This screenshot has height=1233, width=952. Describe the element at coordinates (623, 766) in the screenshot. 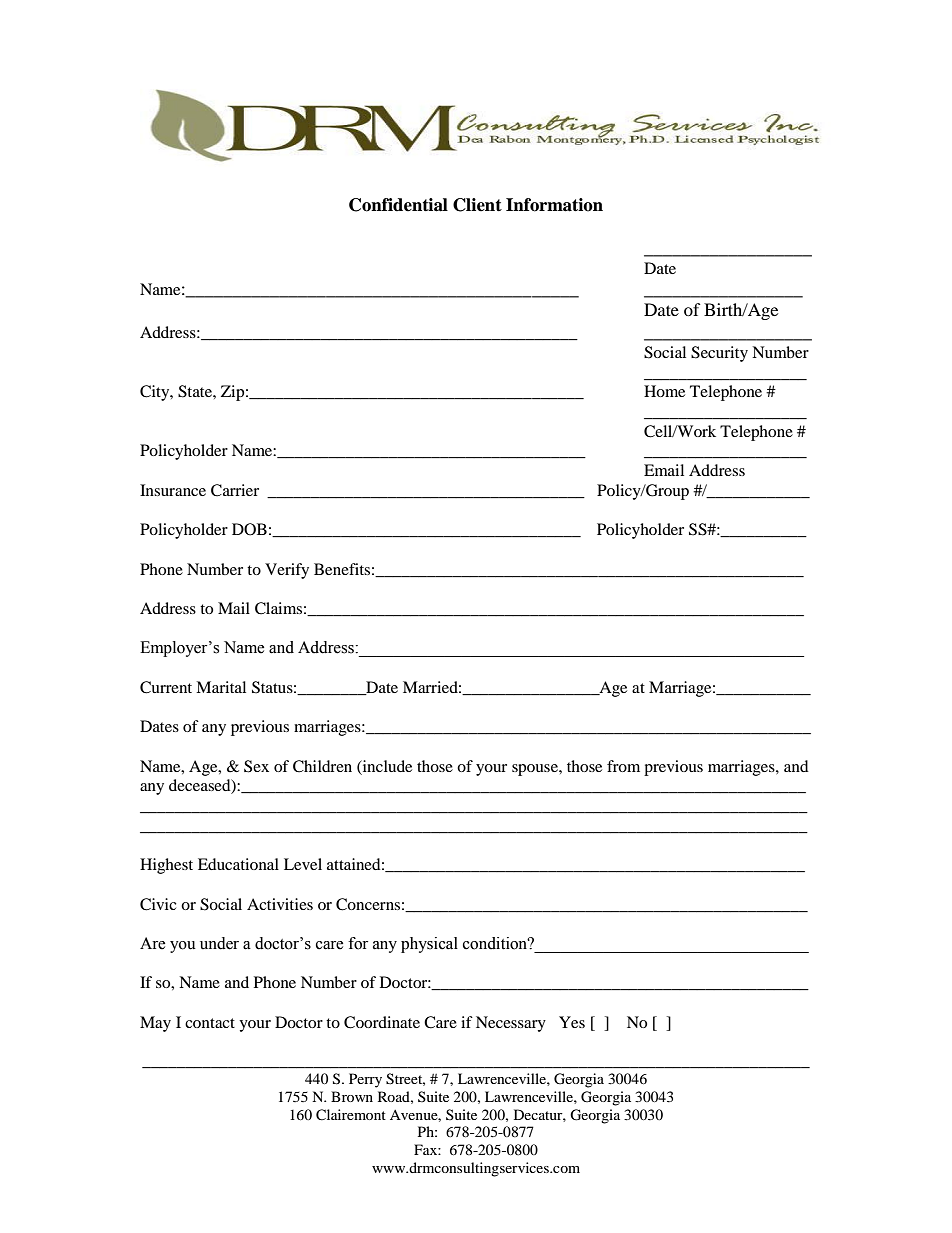

I see `from` at that location.
